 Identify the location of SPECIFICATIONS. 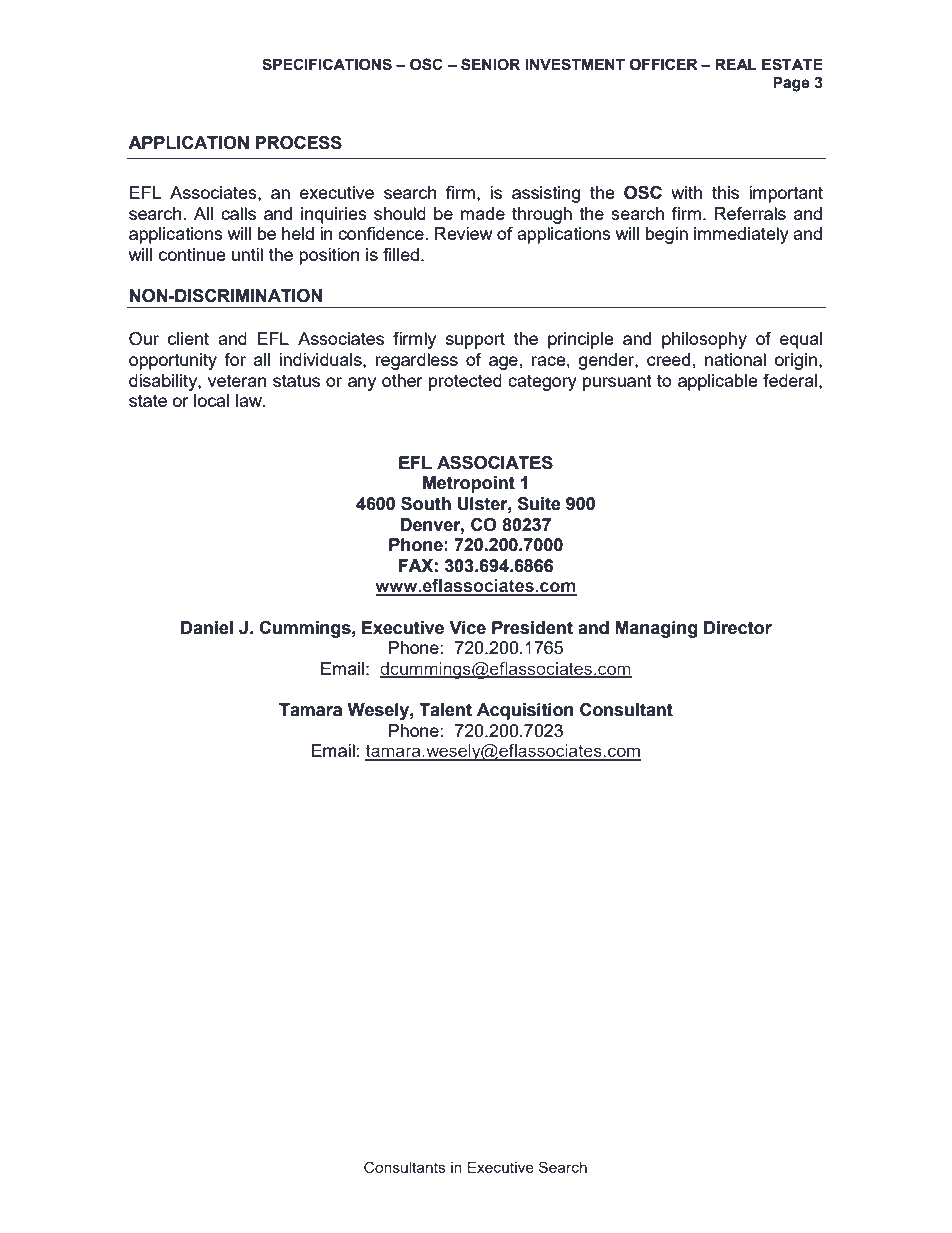
(327, 64).
